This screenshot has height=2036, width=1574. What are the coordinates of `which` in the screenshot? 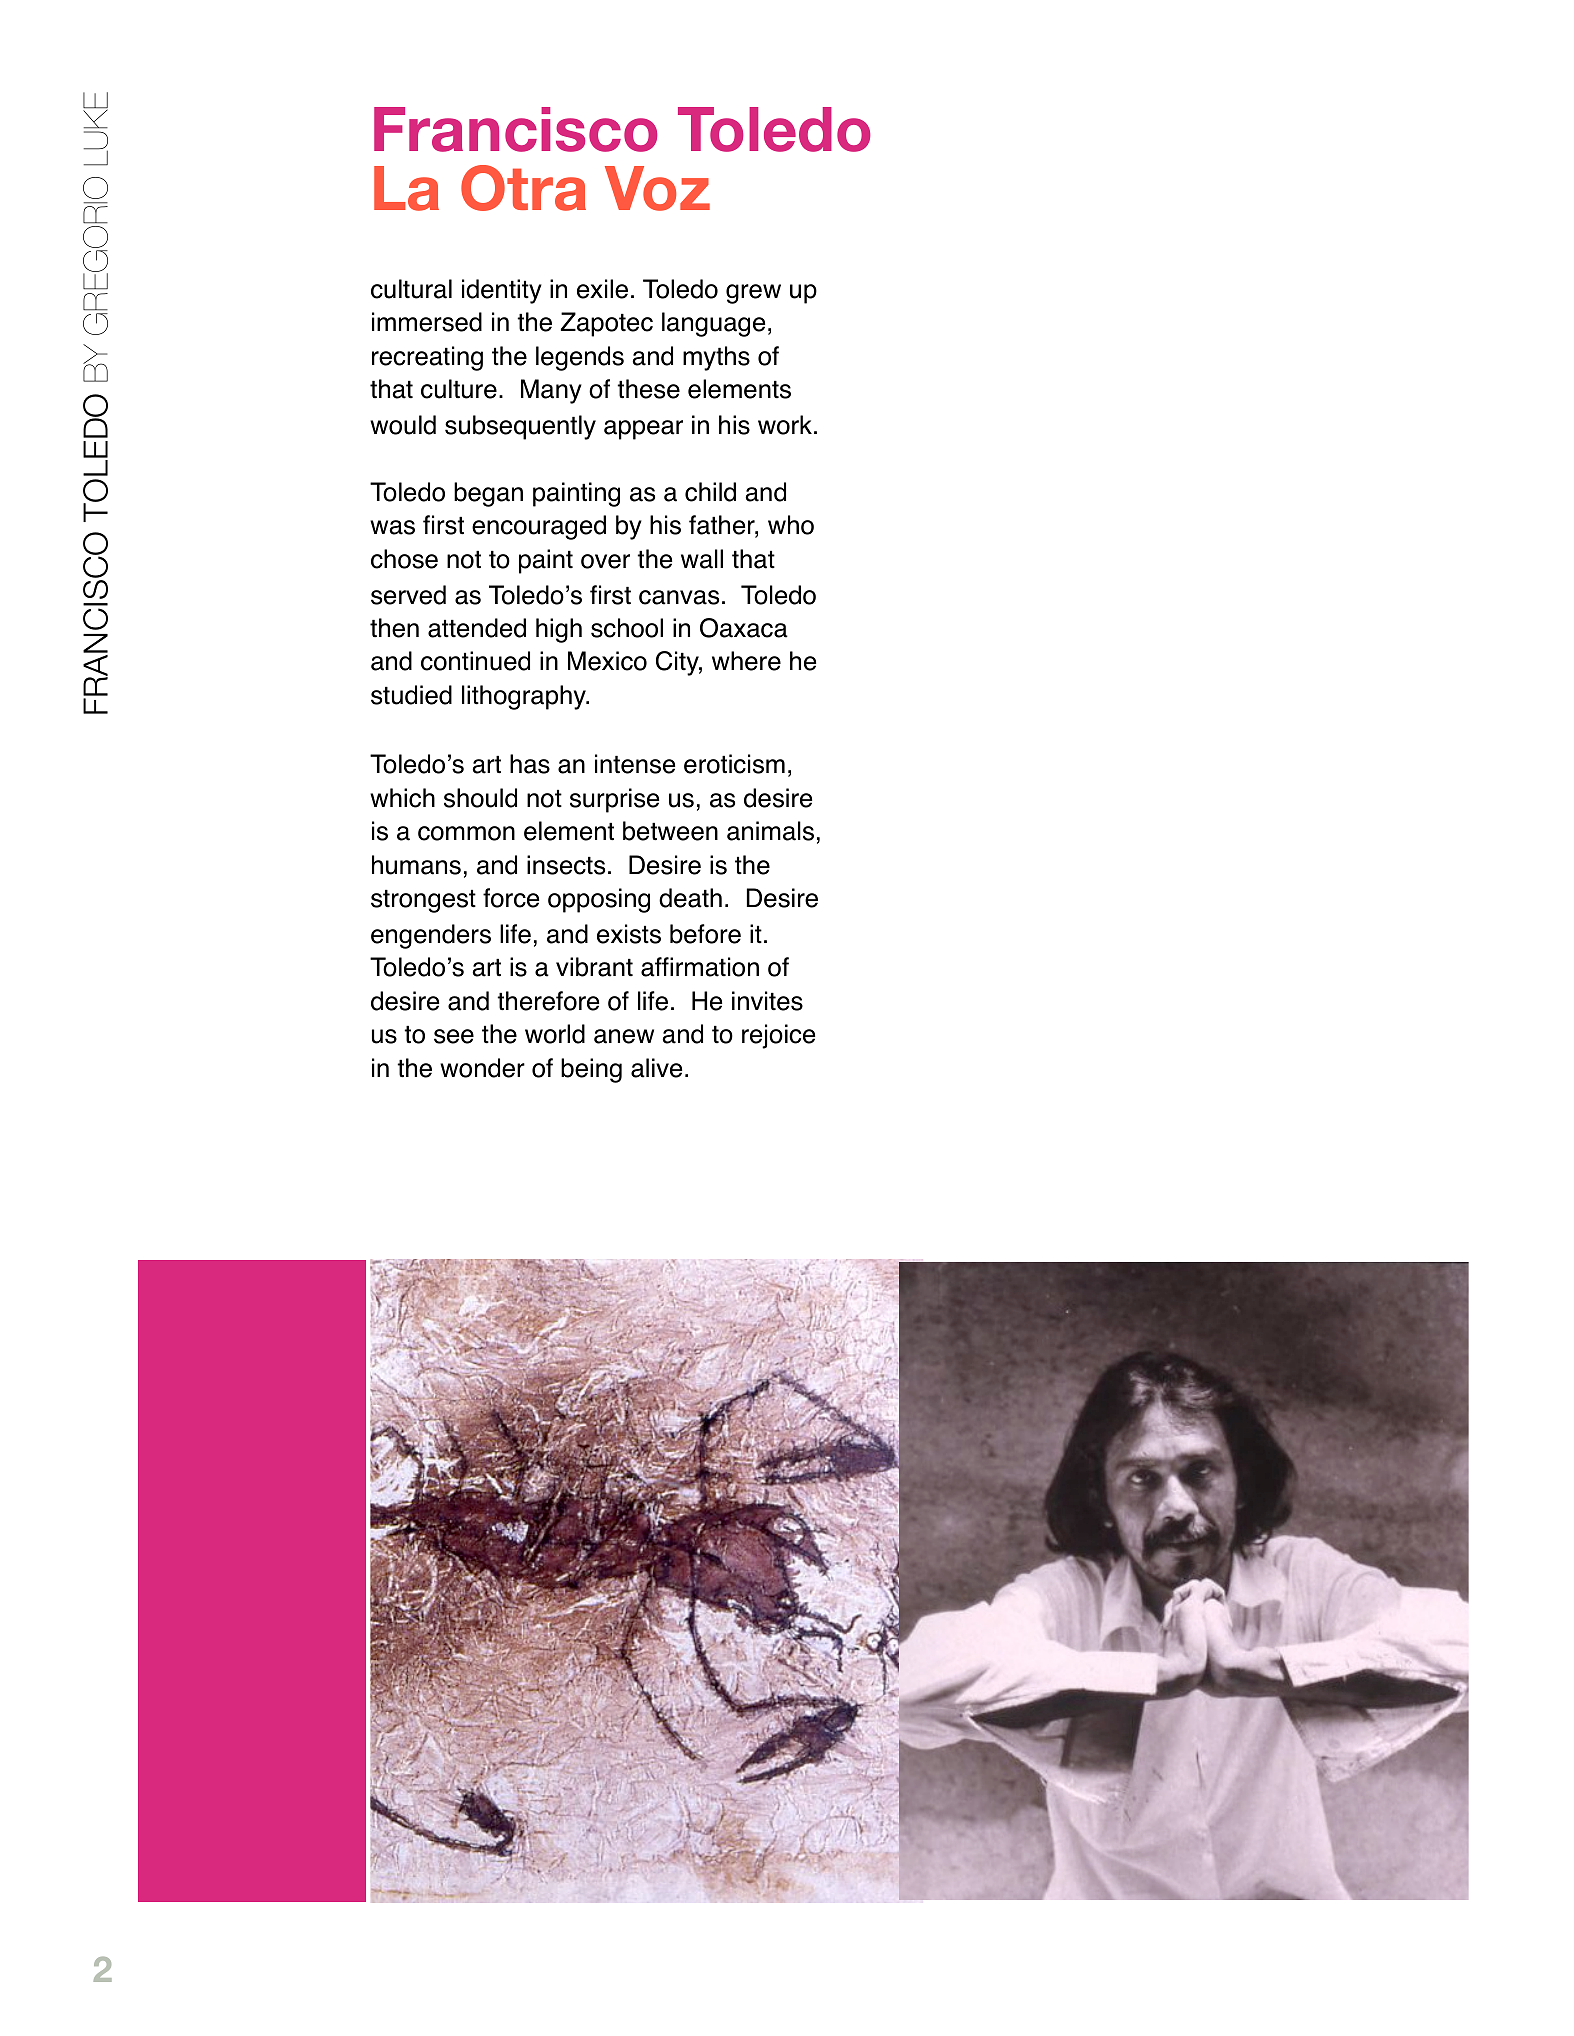 It's located at (402, 798).
